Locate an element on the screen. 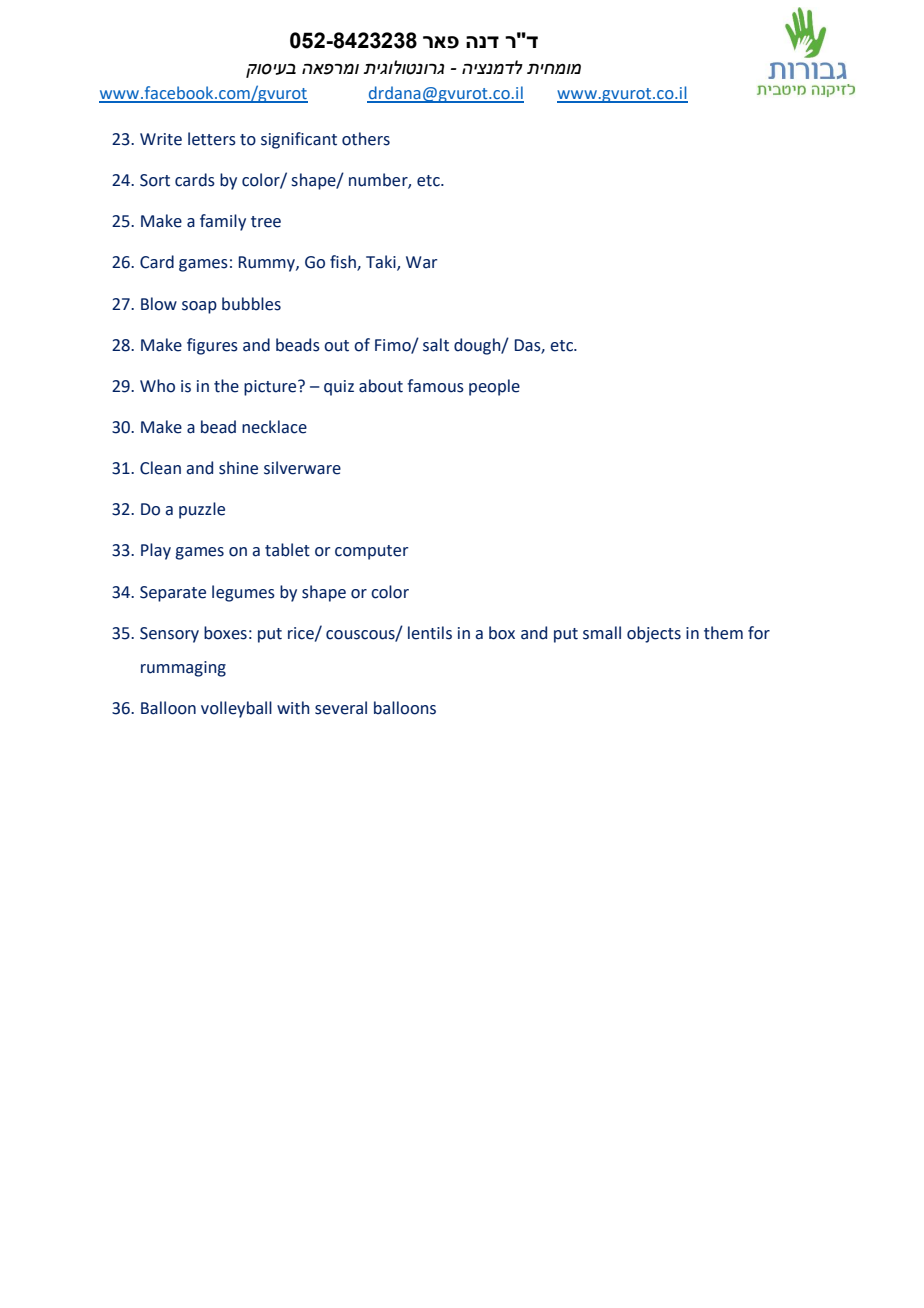 The height and width of the screenshot is (1308, 924). famous is located at coordinates (435, 386).
